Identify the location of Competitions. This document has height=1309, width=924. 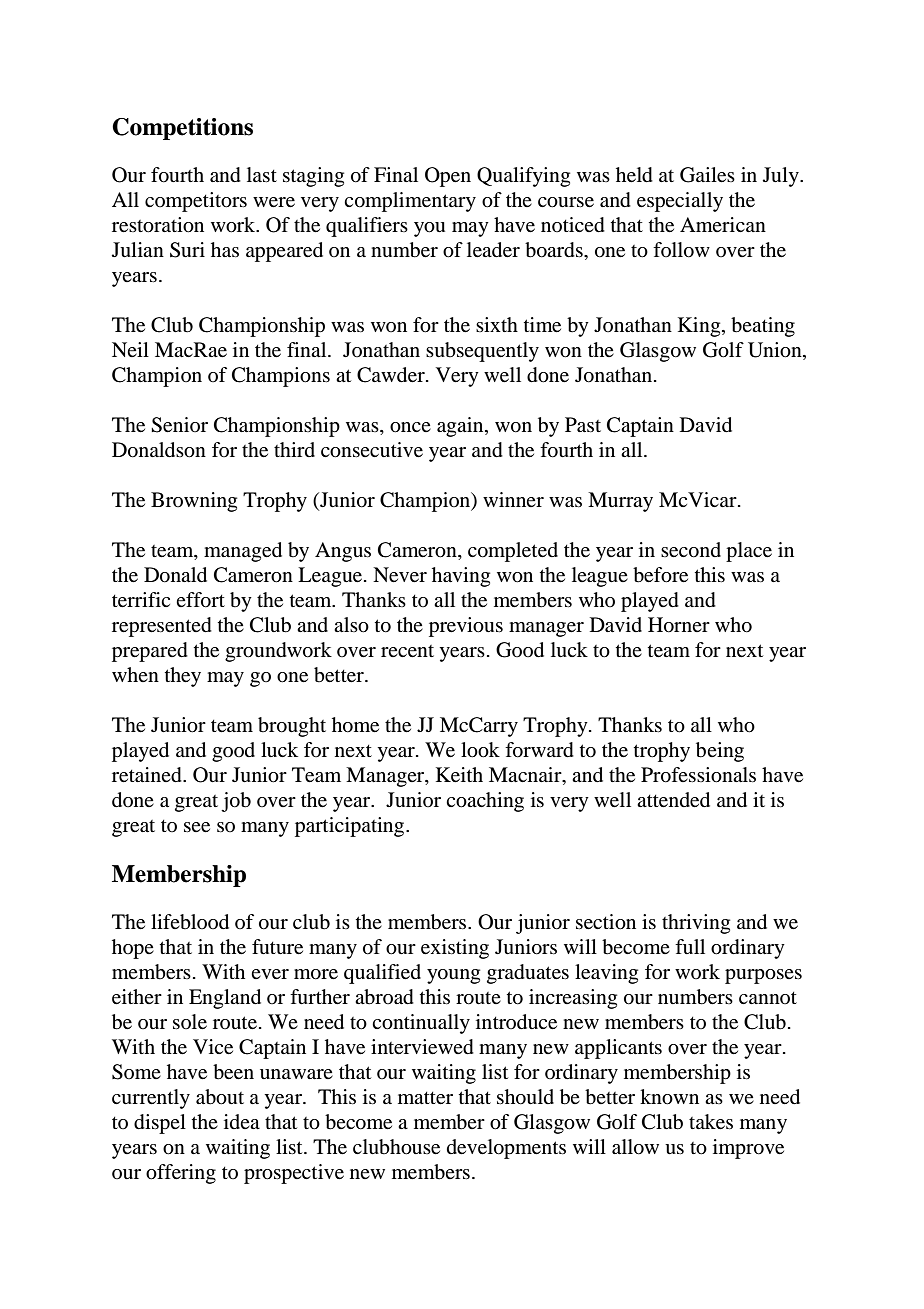
(182, 129).
